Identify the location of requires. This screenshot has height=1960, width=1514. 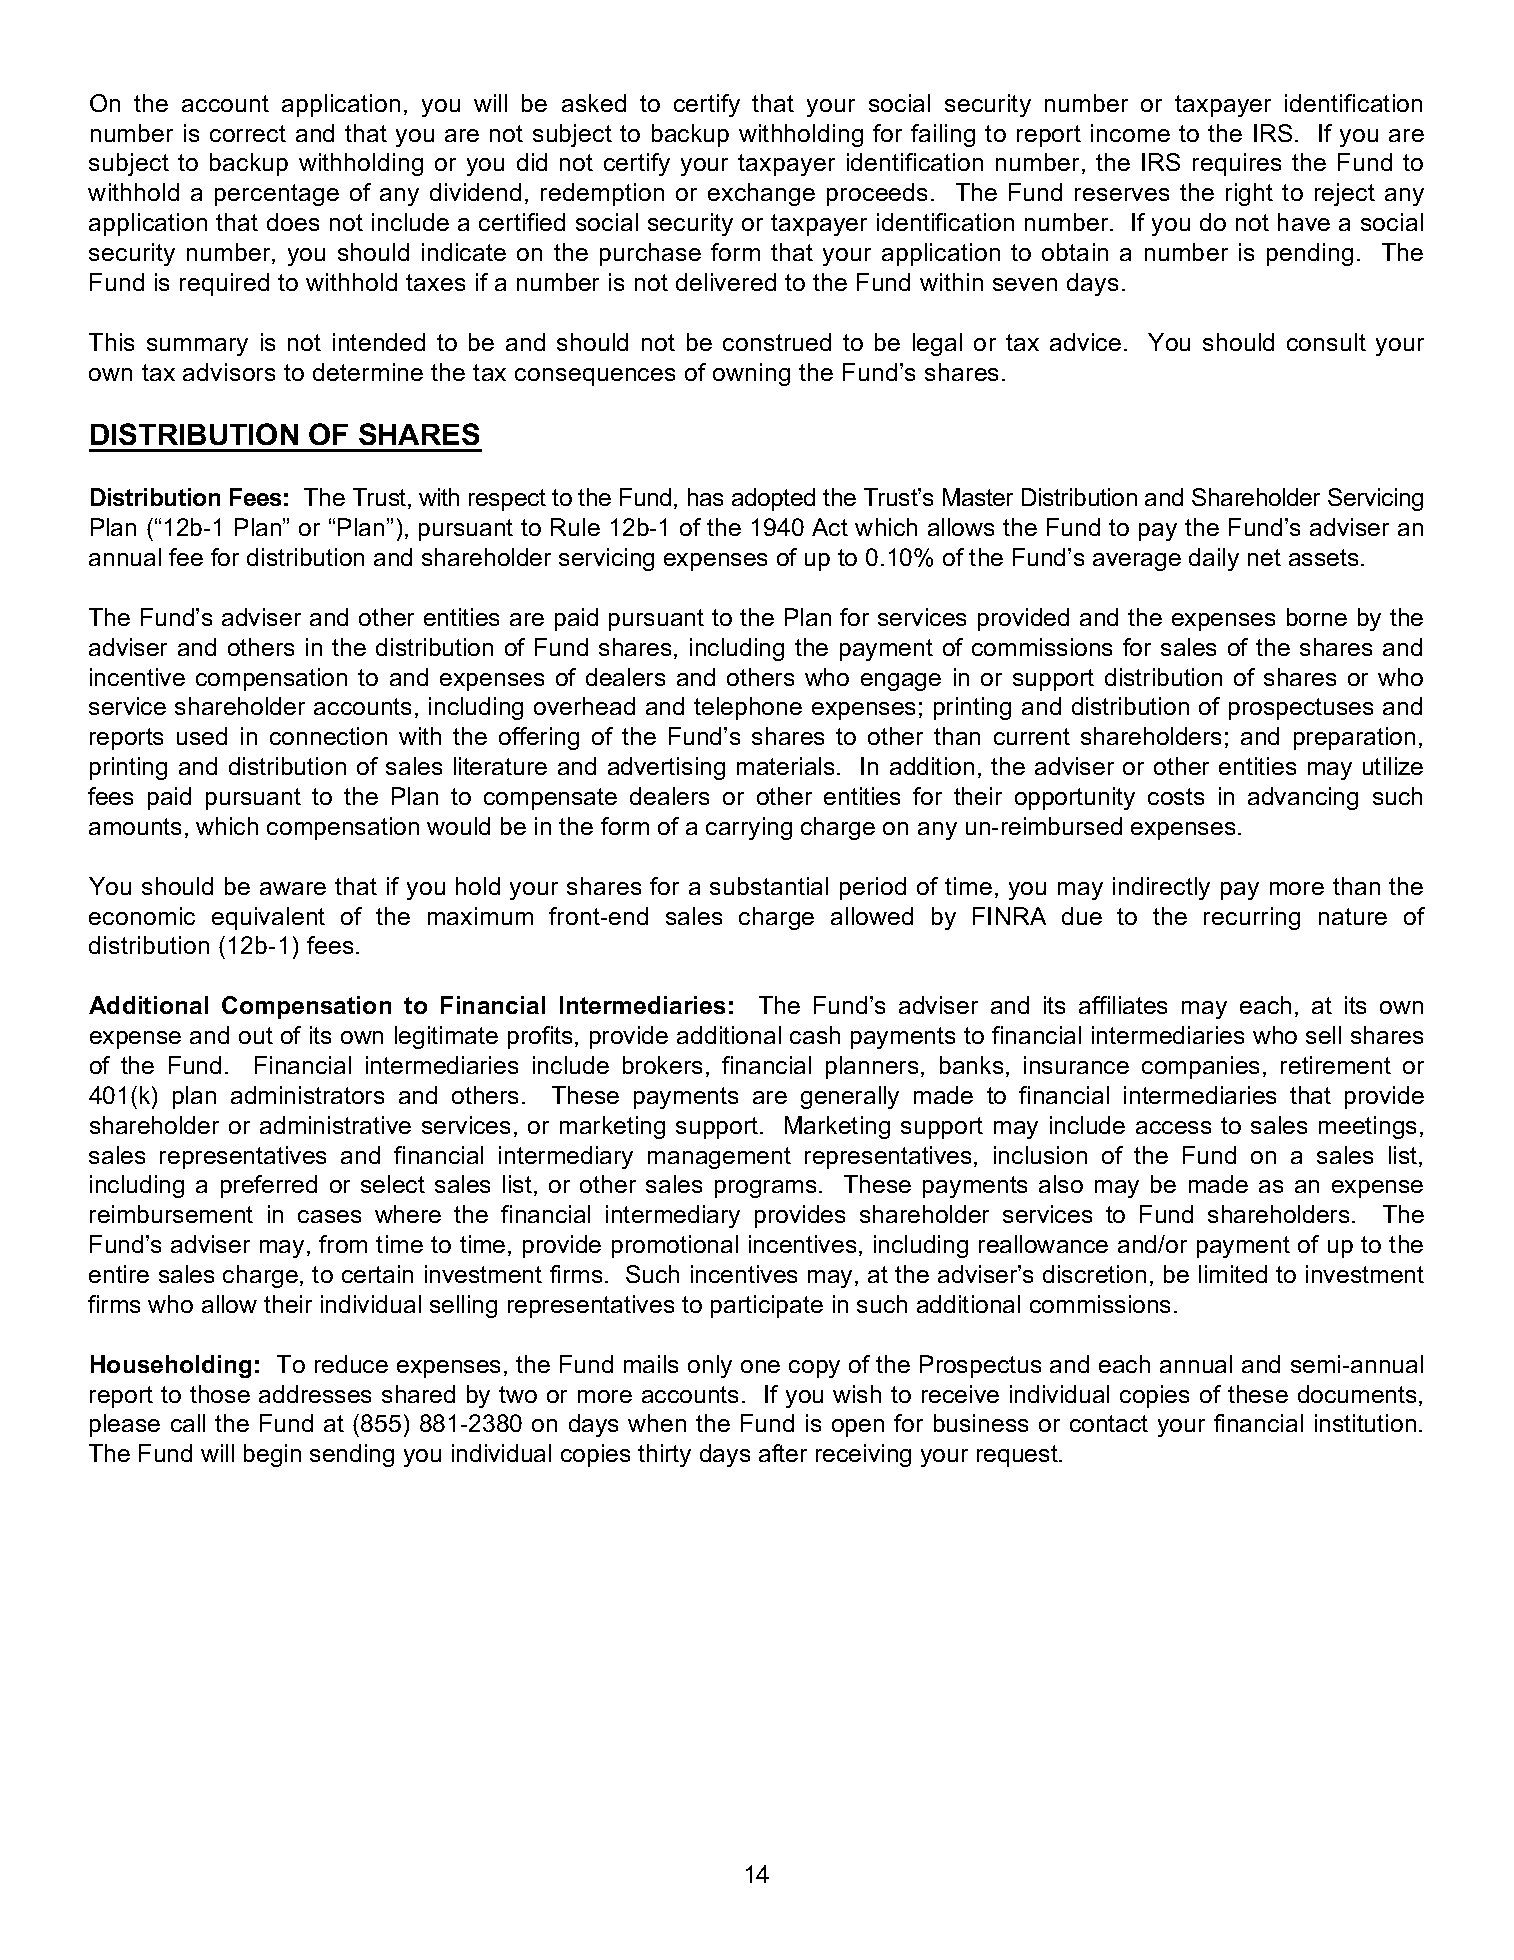
(1237, 164).
